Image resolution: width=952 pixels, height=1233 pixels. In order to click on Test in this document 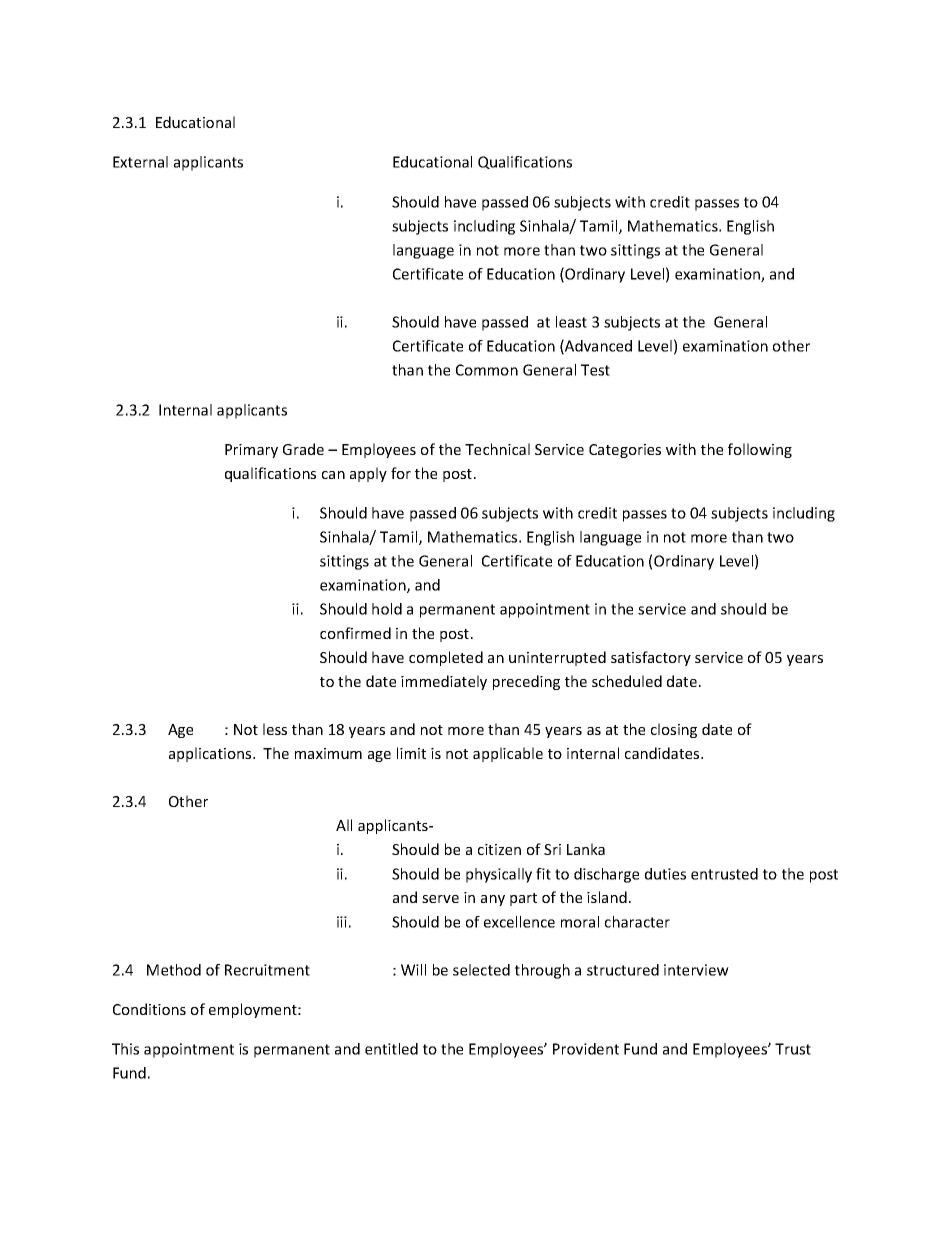, I will do `click(595, 370)`.
